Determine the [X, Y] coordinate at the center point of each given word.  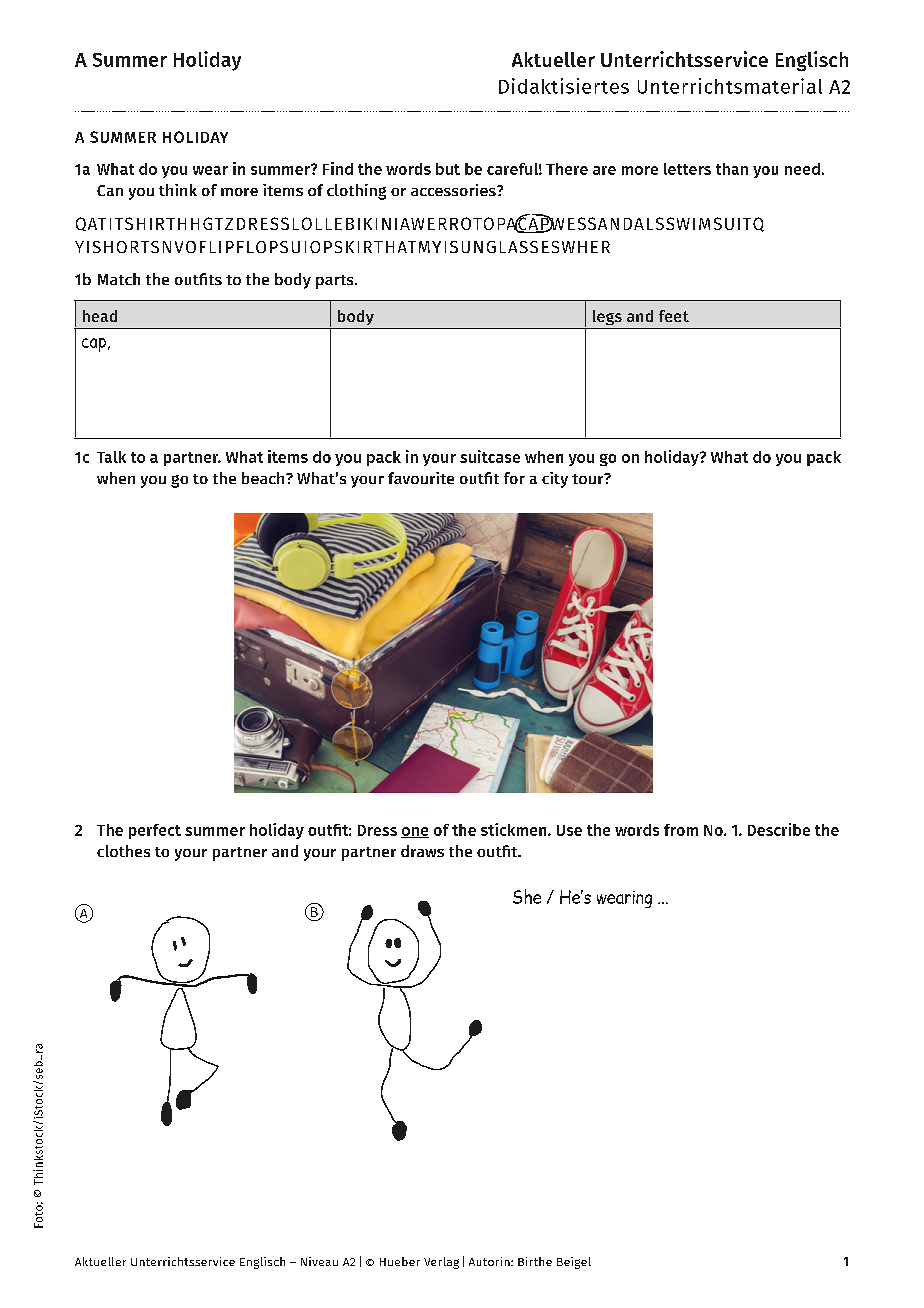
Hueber [400, 1261]
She [527, 896]
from [681, 830]
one [415, 832]
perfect [155, 831]
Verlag [441, 1263]
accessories [454, 190]
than [732, 169]
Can [110, 190]
